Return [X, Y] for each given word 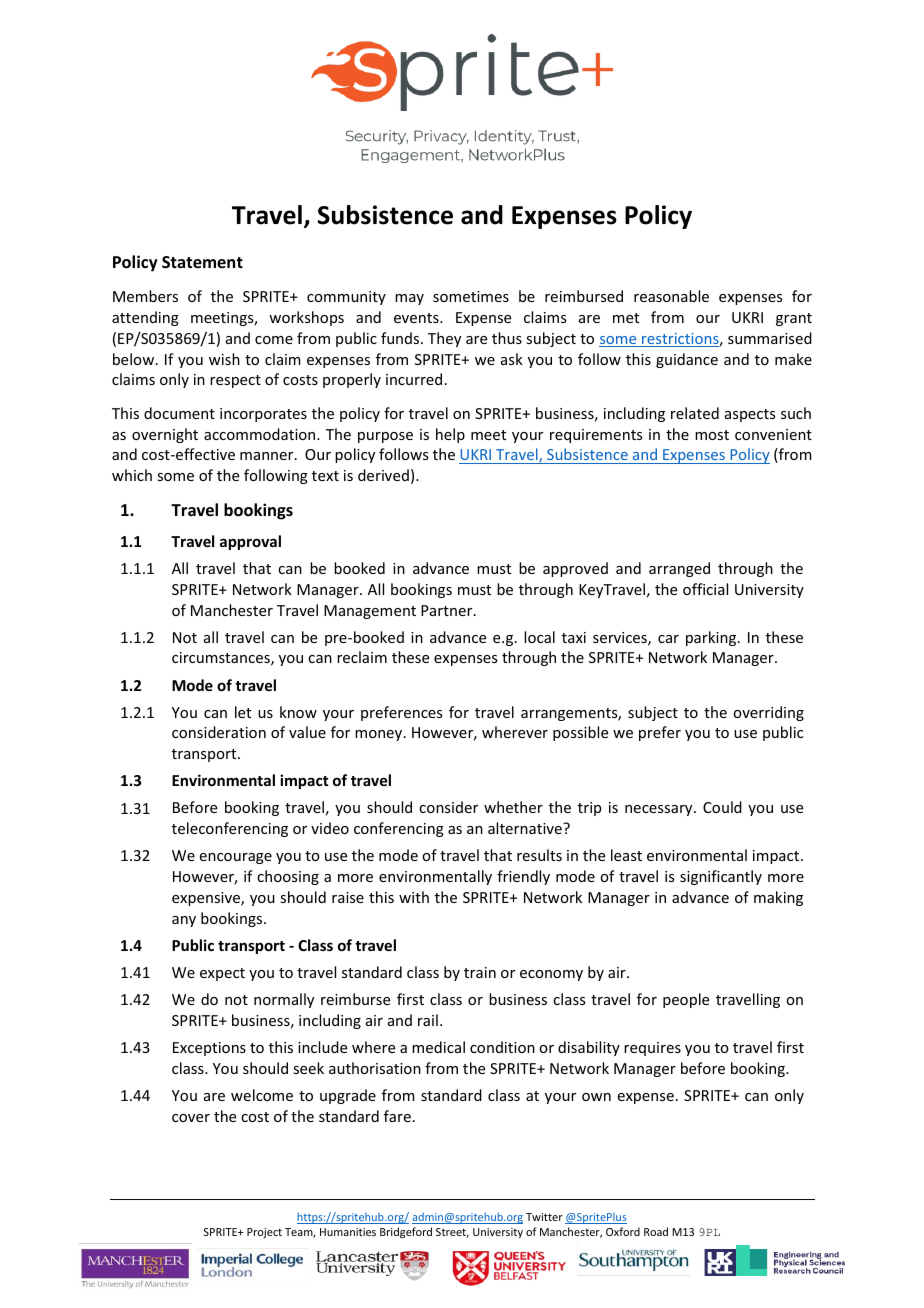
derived [383, 475]
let [243, 712]
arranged [679, 569]
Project [264, 1233]
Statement [202, 262]
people [686, 1000]
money [380, 735]
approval [250, 542]
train [480, 972]
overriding [768, 713]
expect [222, 974]
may [409, 299]
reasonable [671, 296]
